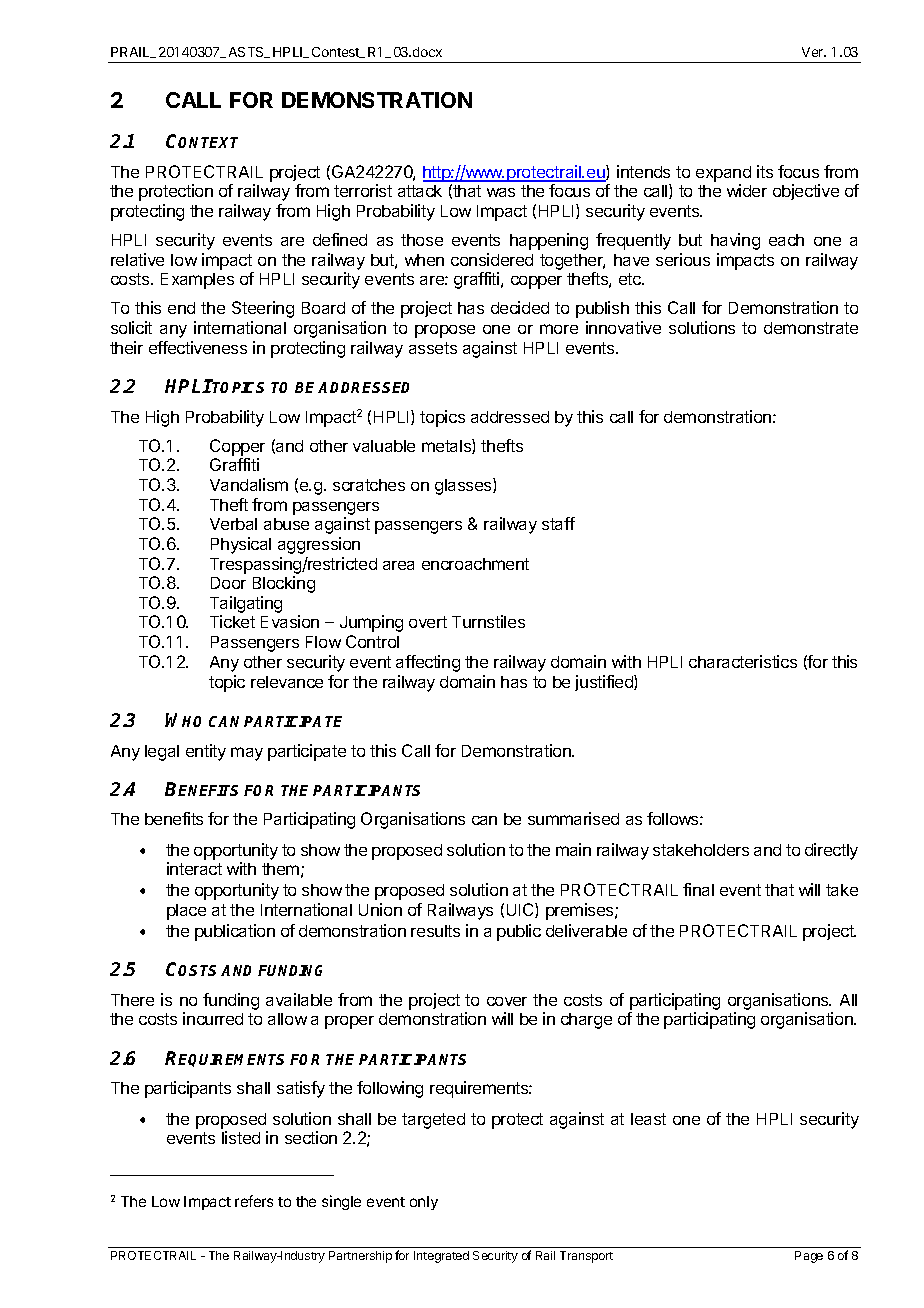 This screenshot has width=924, height=1308. I want to click on encroachment, so click(475, 564).
